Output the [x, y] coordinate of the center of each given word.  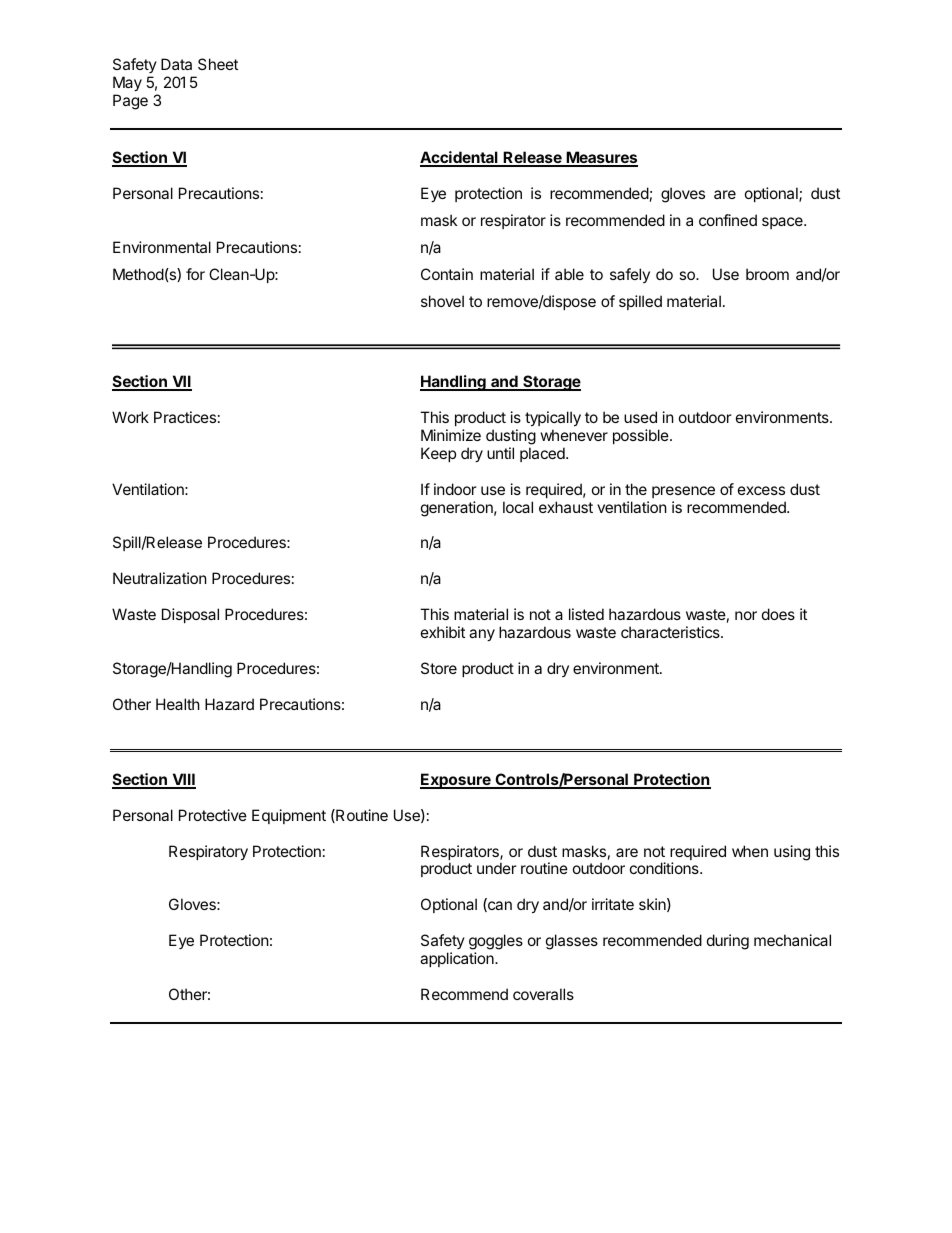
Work [130, 417]
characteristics [671, 632]
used [640, 417]
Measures [601, 158]
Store [439, 668]
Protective [213, 815]
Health [178, 704]
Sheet [218, 64]
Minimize [451, 435]
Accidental [460, 158]
